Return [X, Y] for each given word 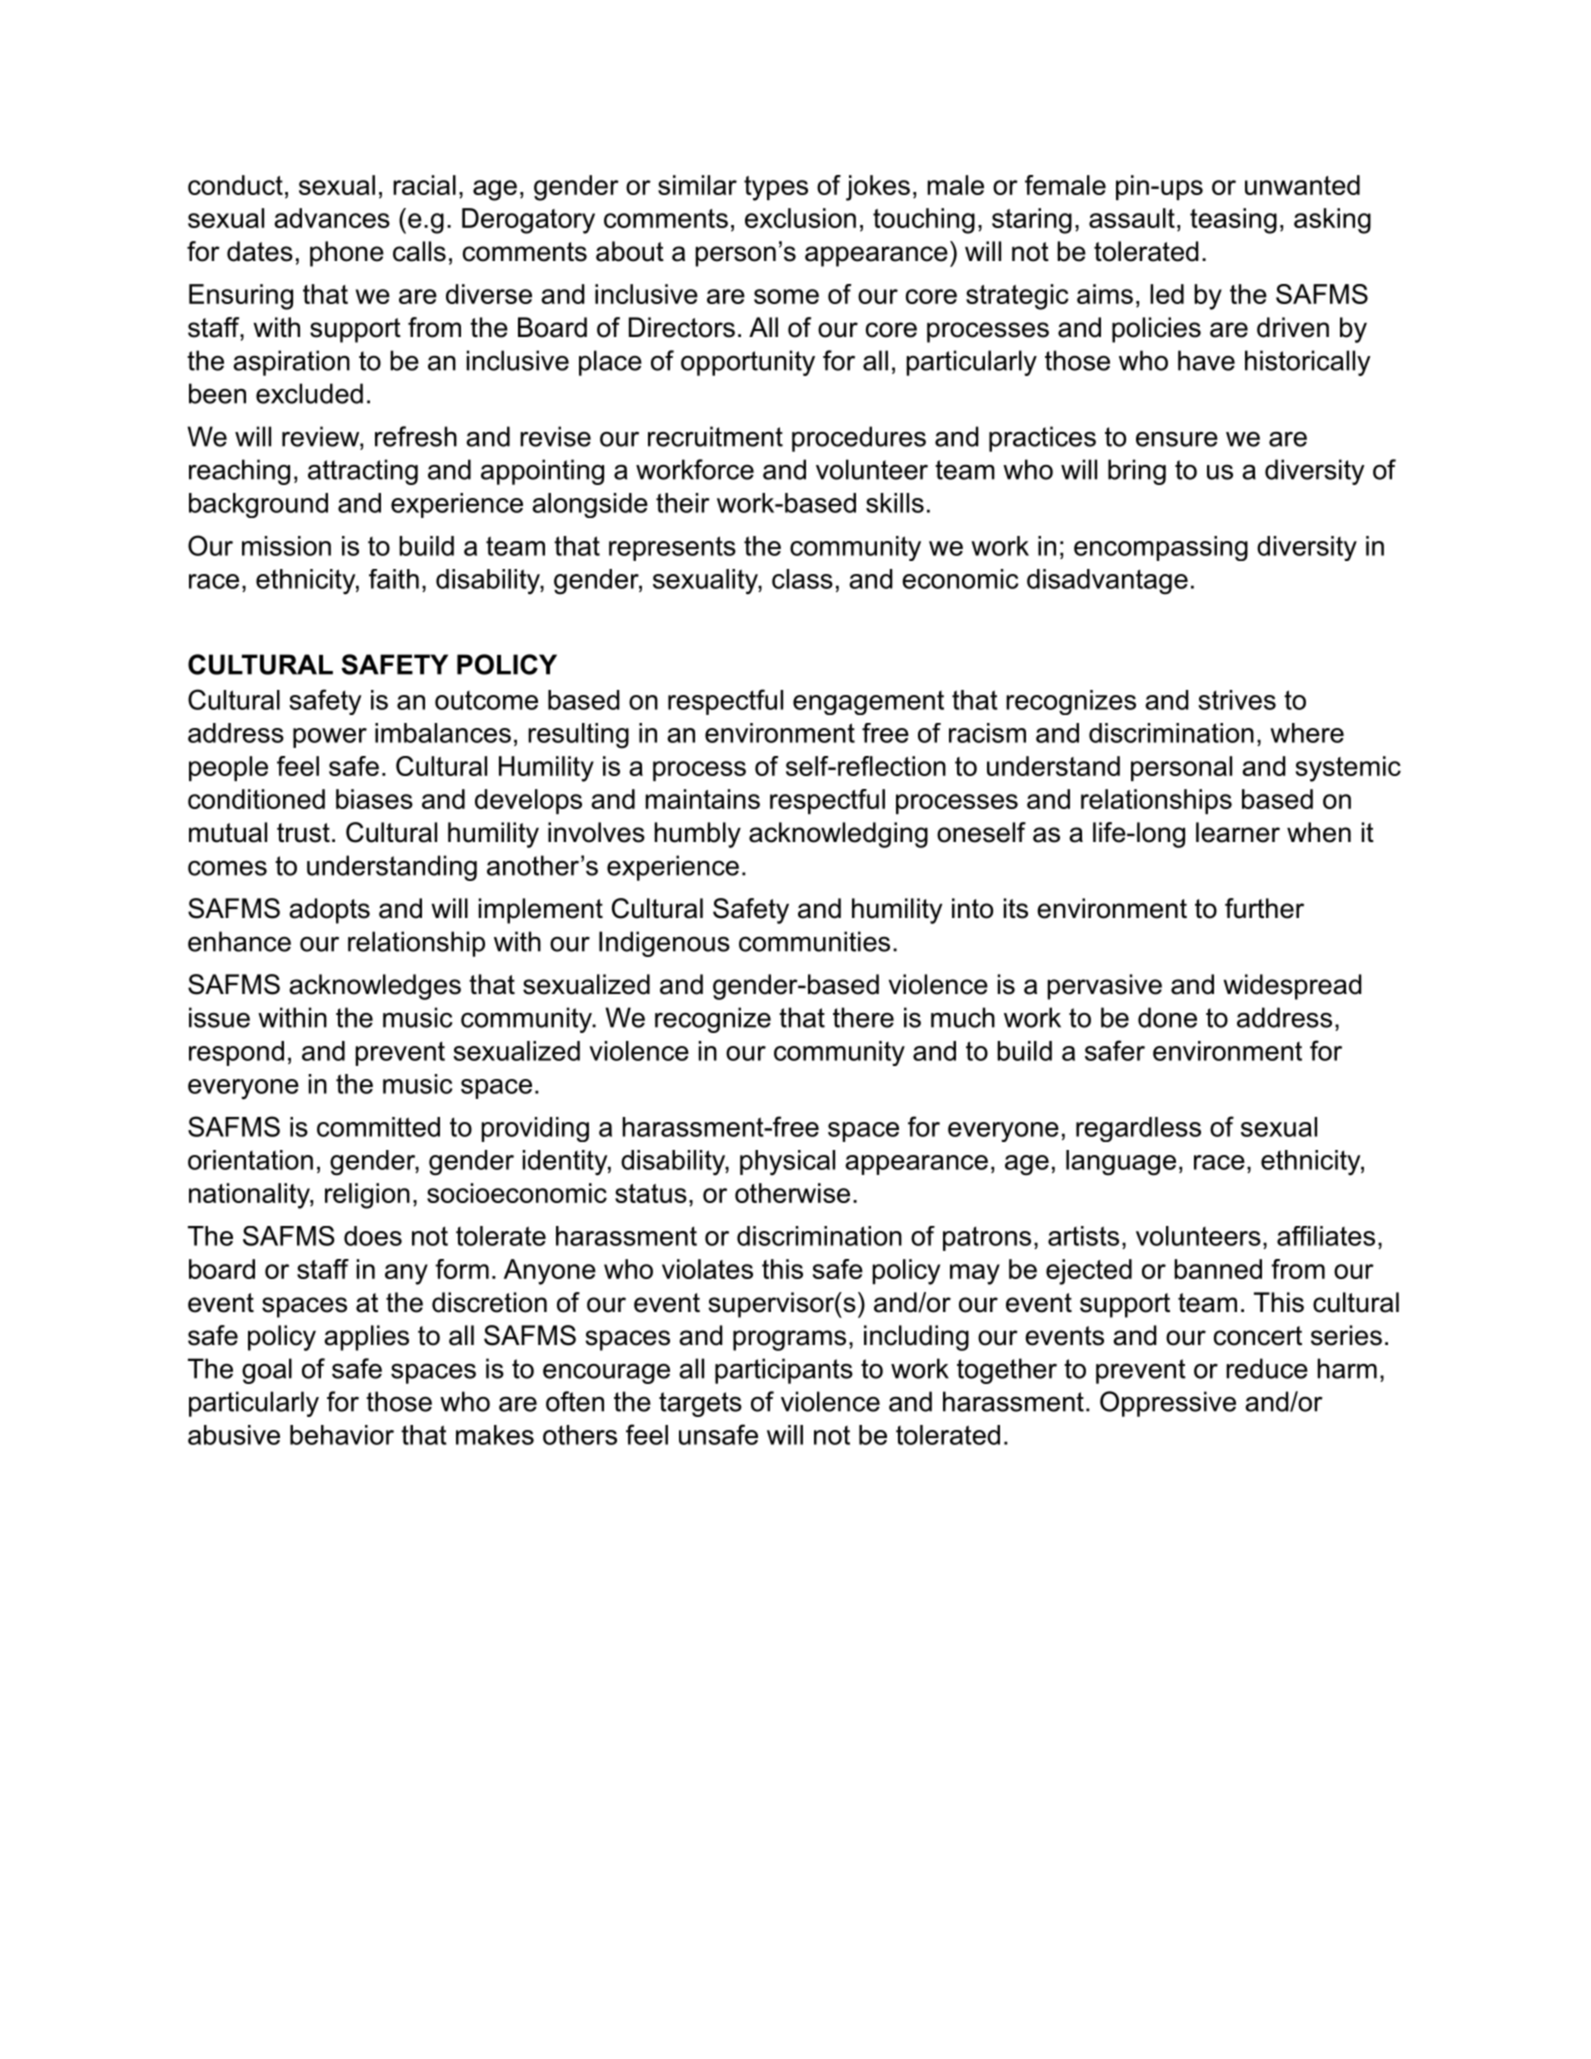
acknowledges [375, 987]
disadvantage [1107, 582]
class [802, 579]
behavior [342, 1435]
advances [332, 218]
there [863, 1017]
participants [784, 1371]
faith [394, 579]
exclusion [800, 218]
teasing [1233, 221]
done [1167, 1017]
